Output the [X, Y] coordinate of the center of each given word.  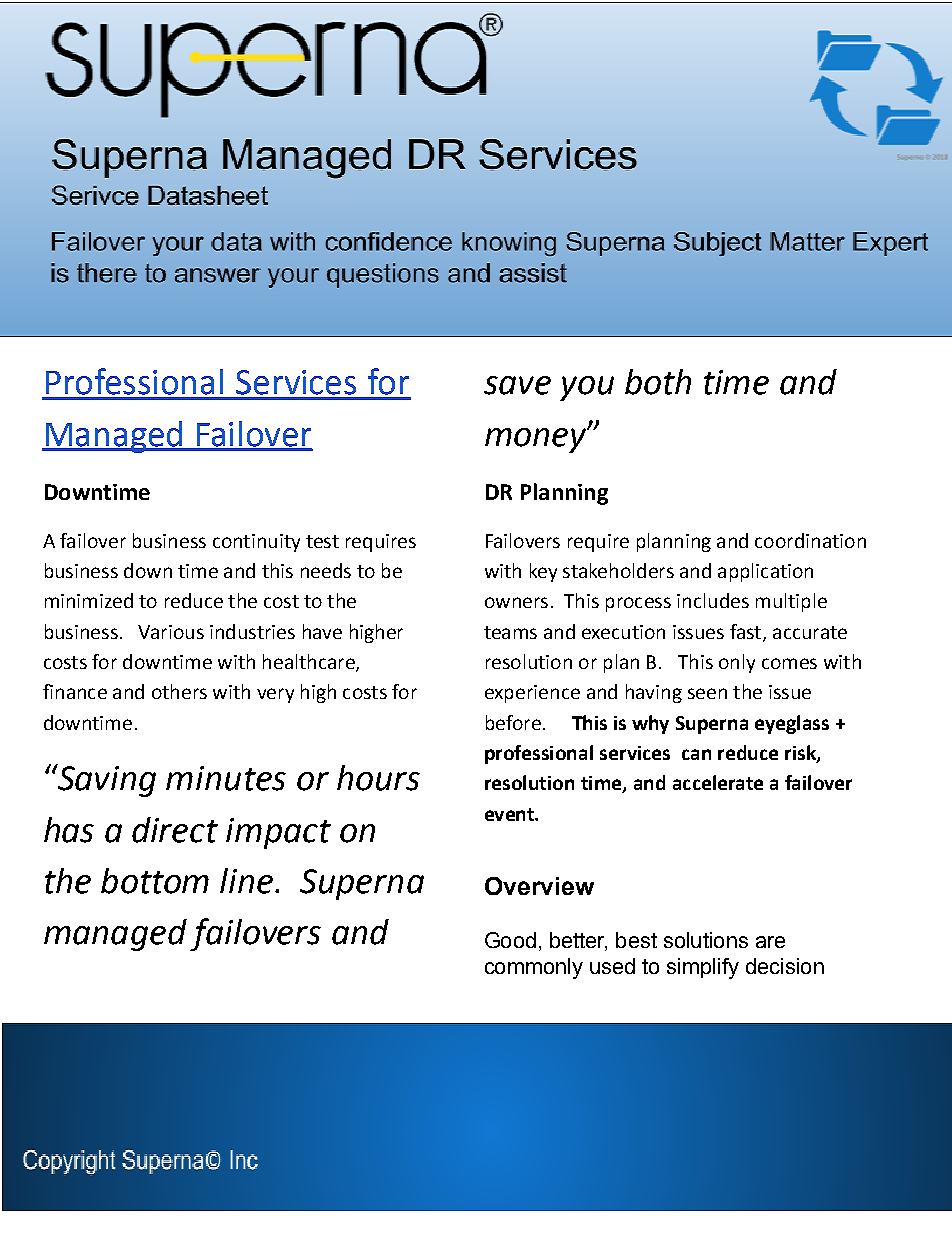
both [658, 382]
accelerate [718, 782]
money [536, 440]
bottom [155, 881]
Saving [106, 780]
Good [510, 940]
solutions [706, 940]
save [517, 385]
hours [378, 778]
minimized [89, 600]
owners [516, 602]
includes [713, 600]
